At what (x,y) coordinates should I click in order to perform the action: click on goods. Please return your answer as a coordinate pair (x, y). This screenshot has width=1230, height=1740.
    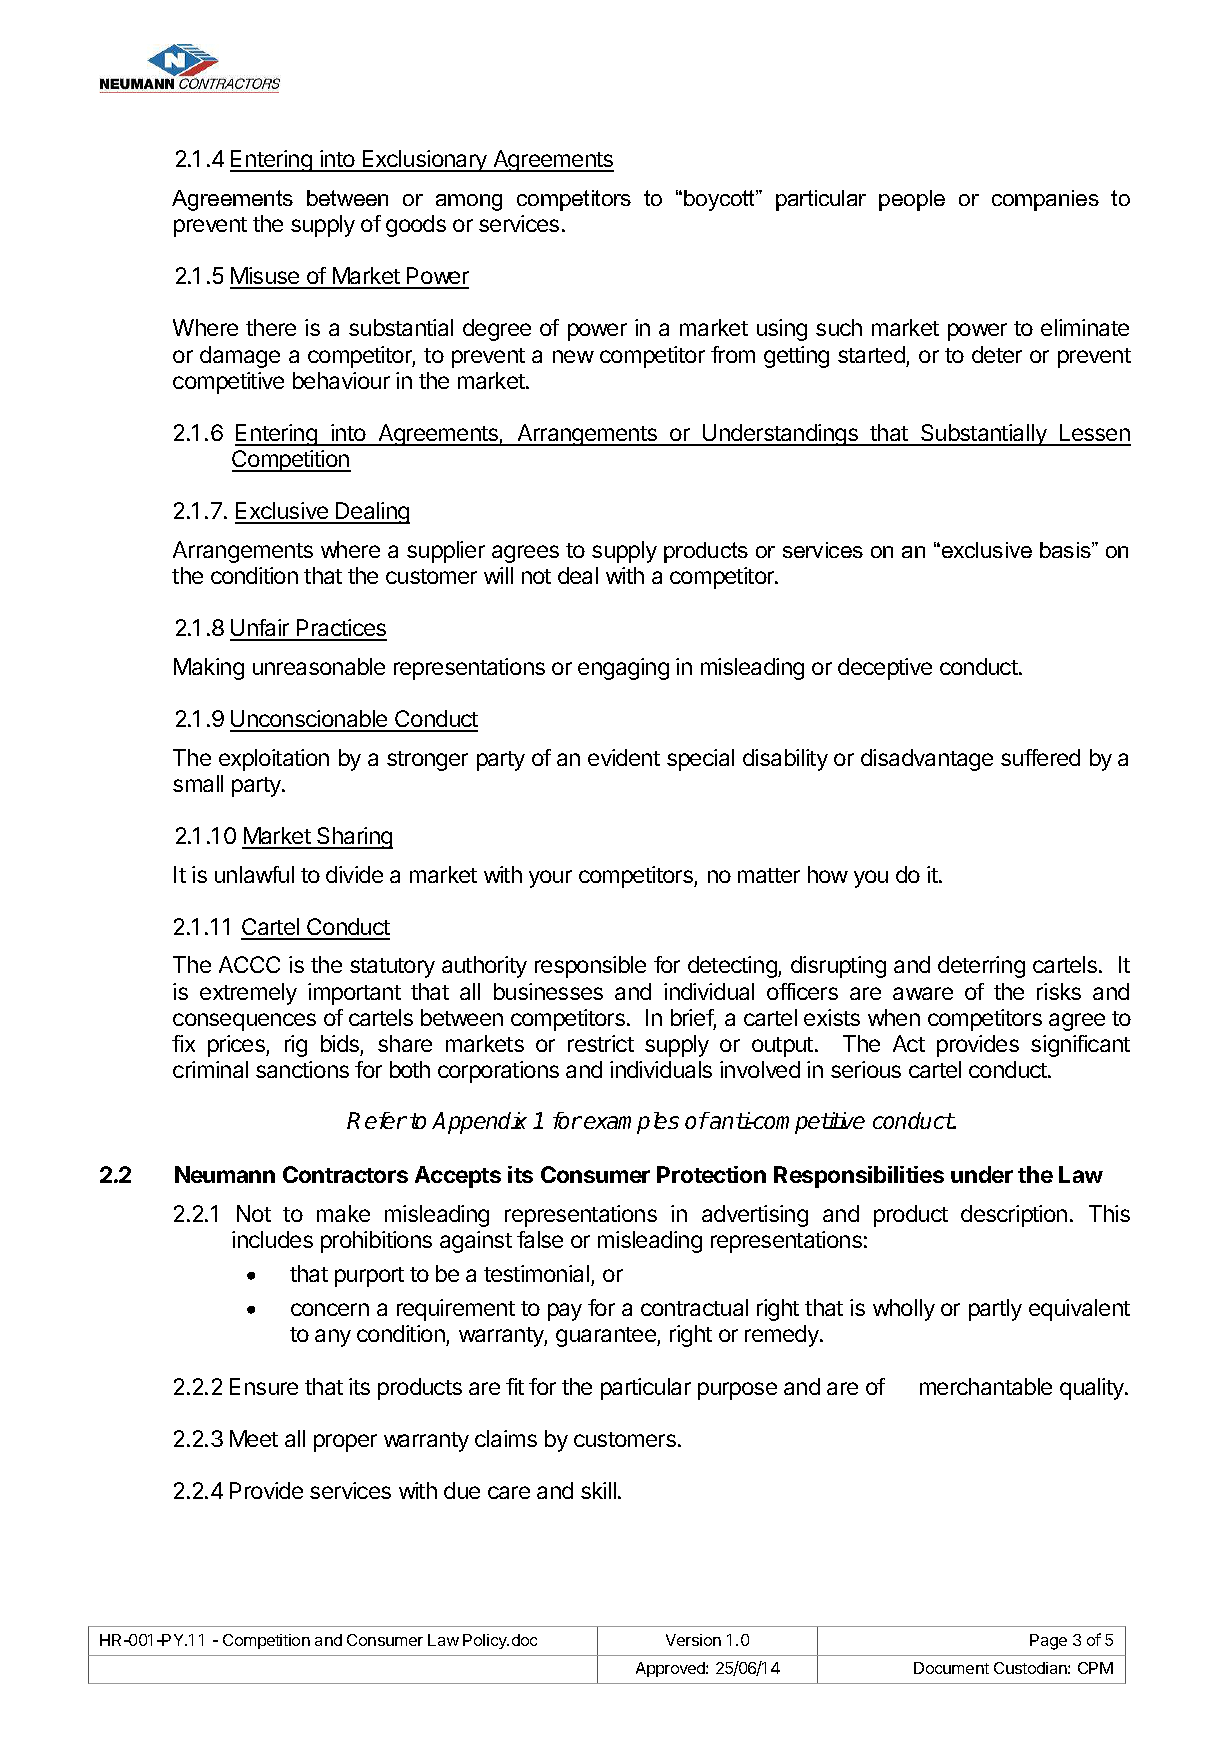
    Looking at the image, I should click on (416, 226).
